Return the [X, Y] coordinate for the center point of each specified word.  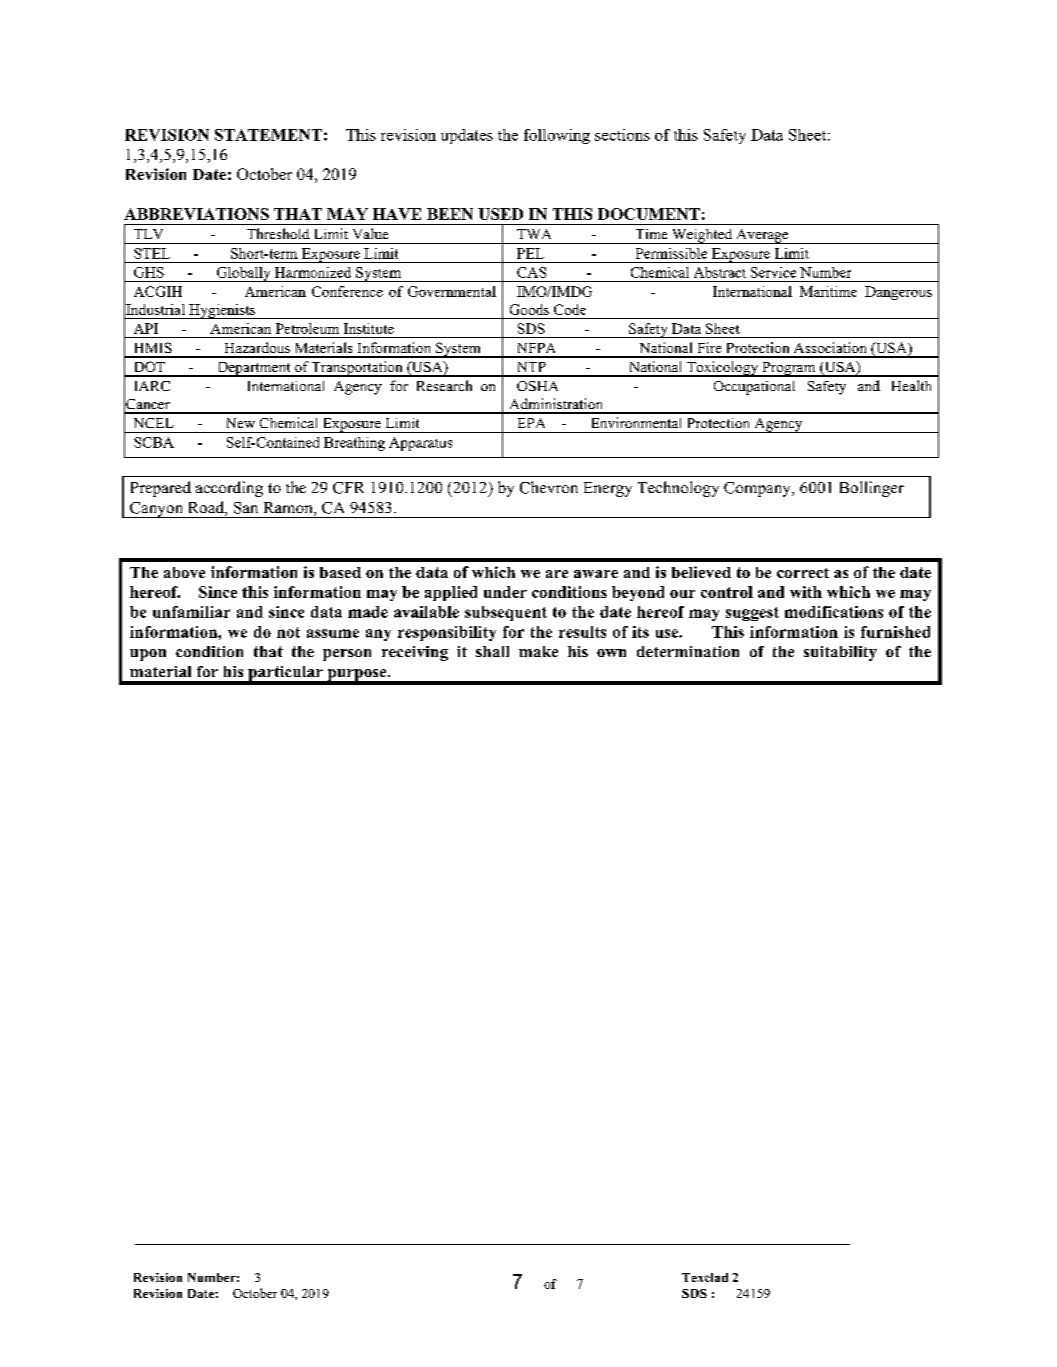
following [557, 136]
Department [254, 369]
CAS [531, 272]
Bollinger [872, 489]
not [288, 632]
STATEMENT [268, 135]
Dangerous [898, 293]
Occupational [754, 388]
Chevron [549, 487]
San [246, 508]
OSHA [537, 386]
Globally [243, 274]
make [538, 651]
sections [622, 135]
